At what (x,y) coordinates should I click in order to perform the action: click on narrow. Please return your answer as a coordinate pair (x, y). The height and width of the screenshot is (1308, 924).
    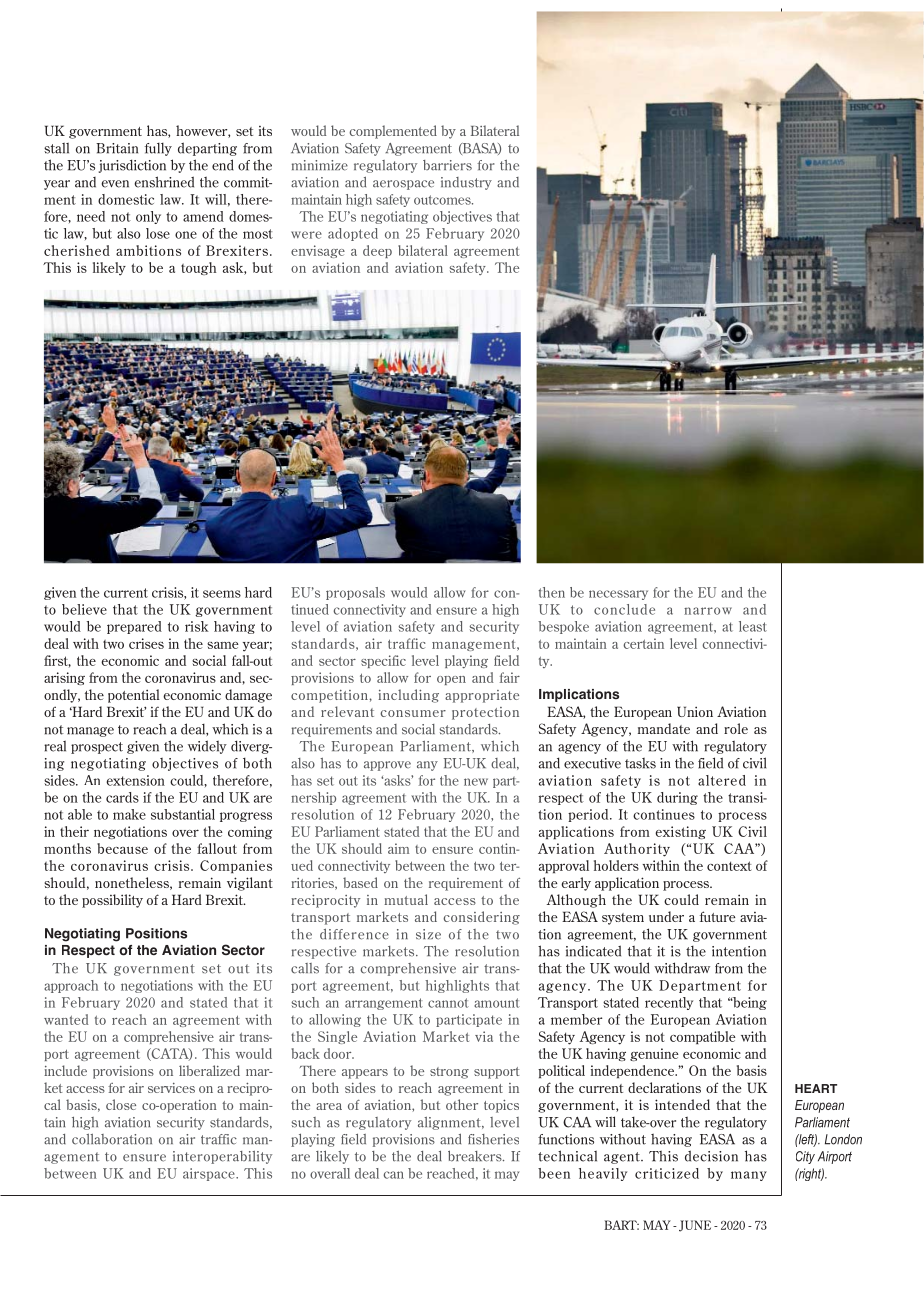
    Looking at the image, I should click on (708, 611).
